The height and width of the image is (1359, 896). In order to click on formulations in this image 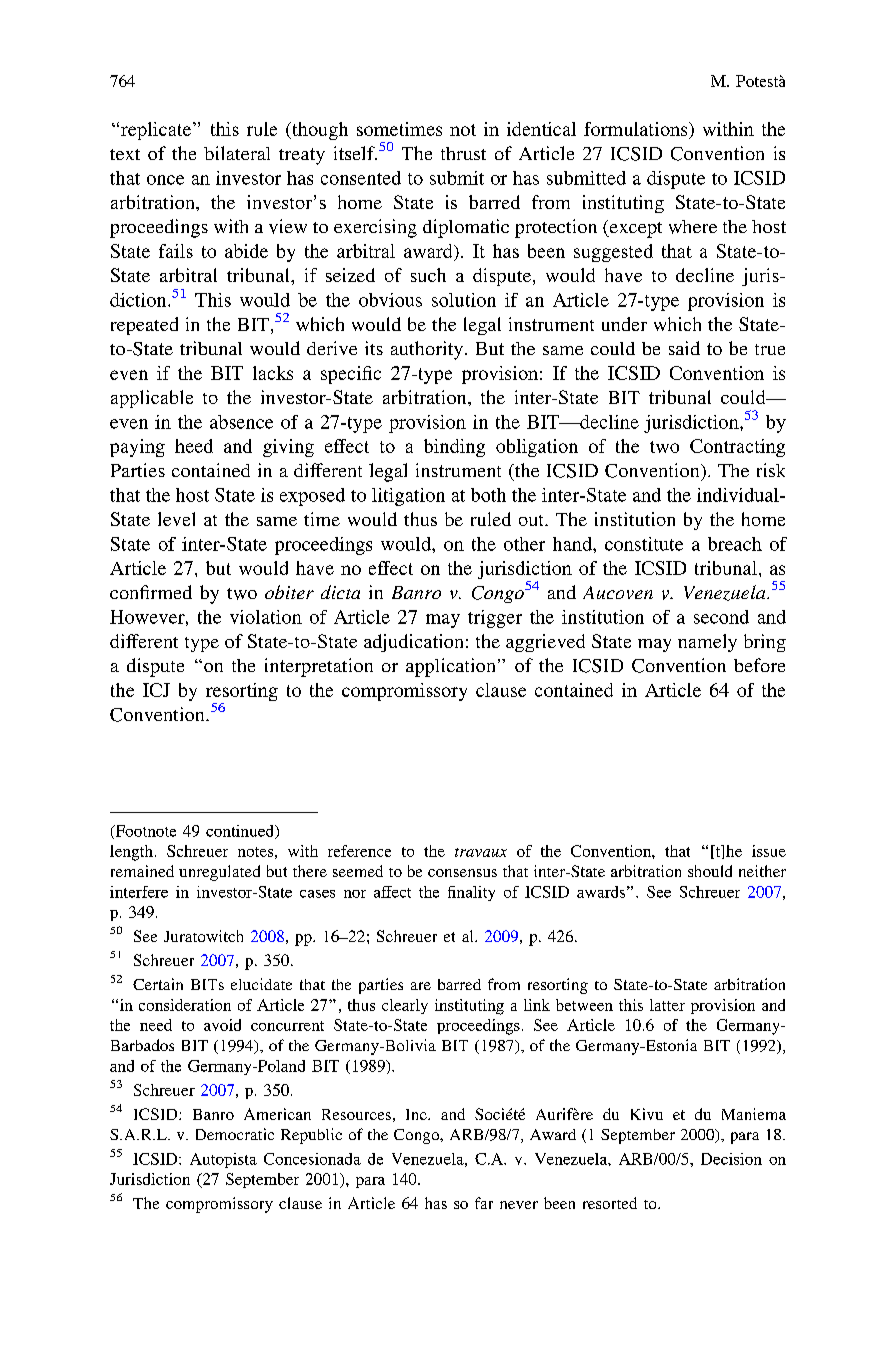, I will do `click(637, 129)`.
